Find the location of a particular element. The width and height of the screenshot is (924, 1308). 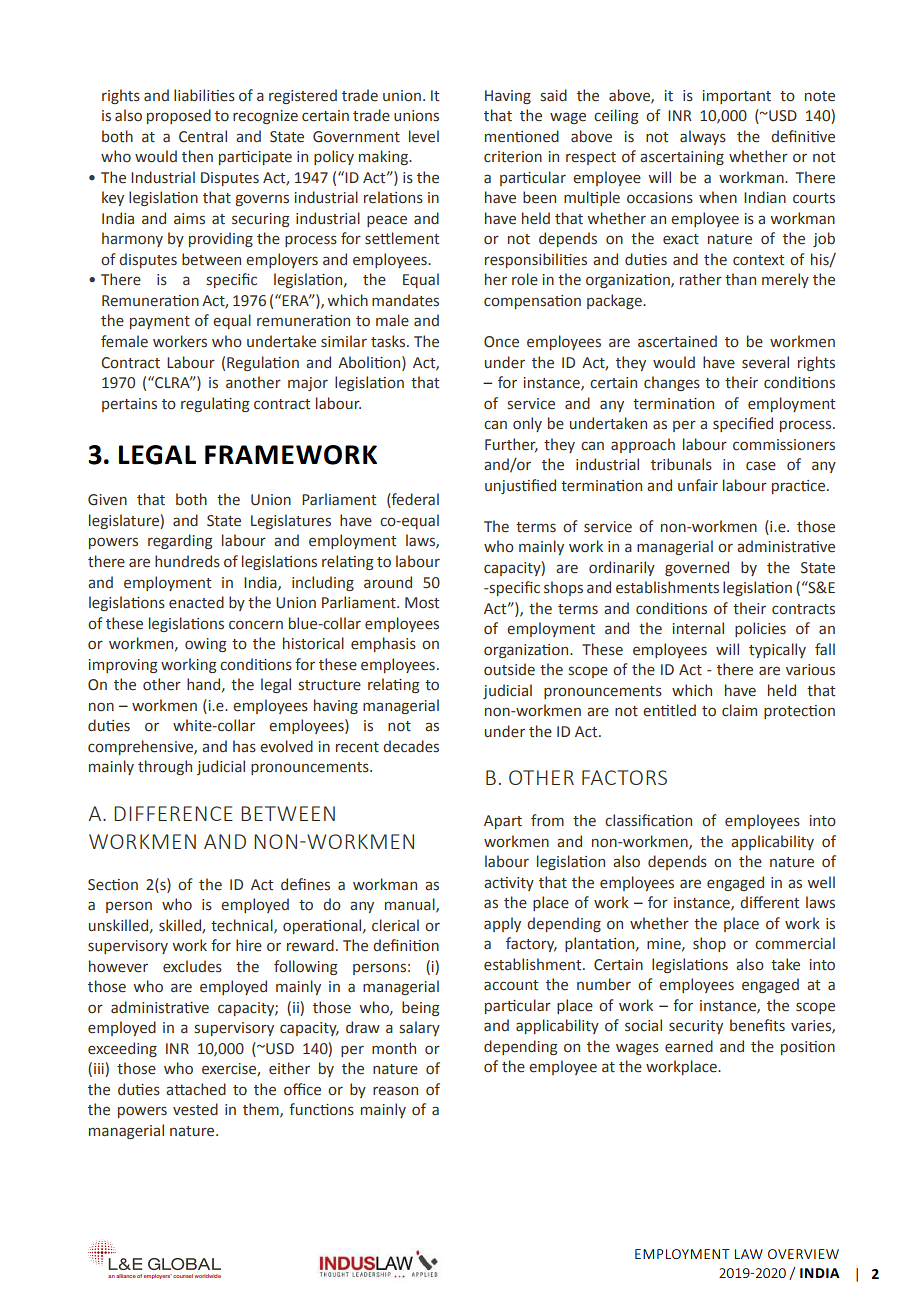

overview is located at coordinates (803, 1254).
